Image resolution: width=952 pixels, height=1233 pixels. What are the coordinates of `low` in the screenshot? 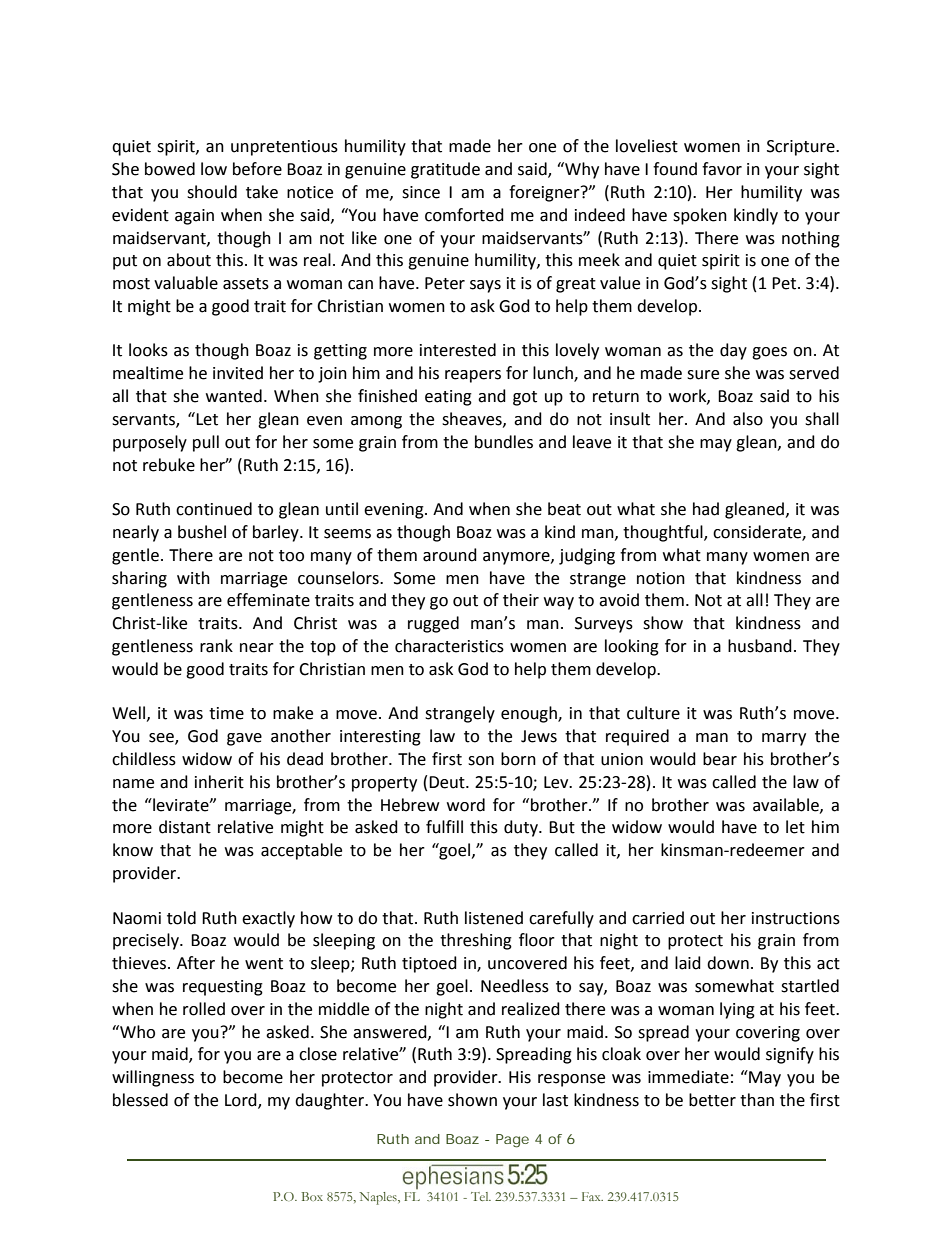 It's located at (214, 169).
